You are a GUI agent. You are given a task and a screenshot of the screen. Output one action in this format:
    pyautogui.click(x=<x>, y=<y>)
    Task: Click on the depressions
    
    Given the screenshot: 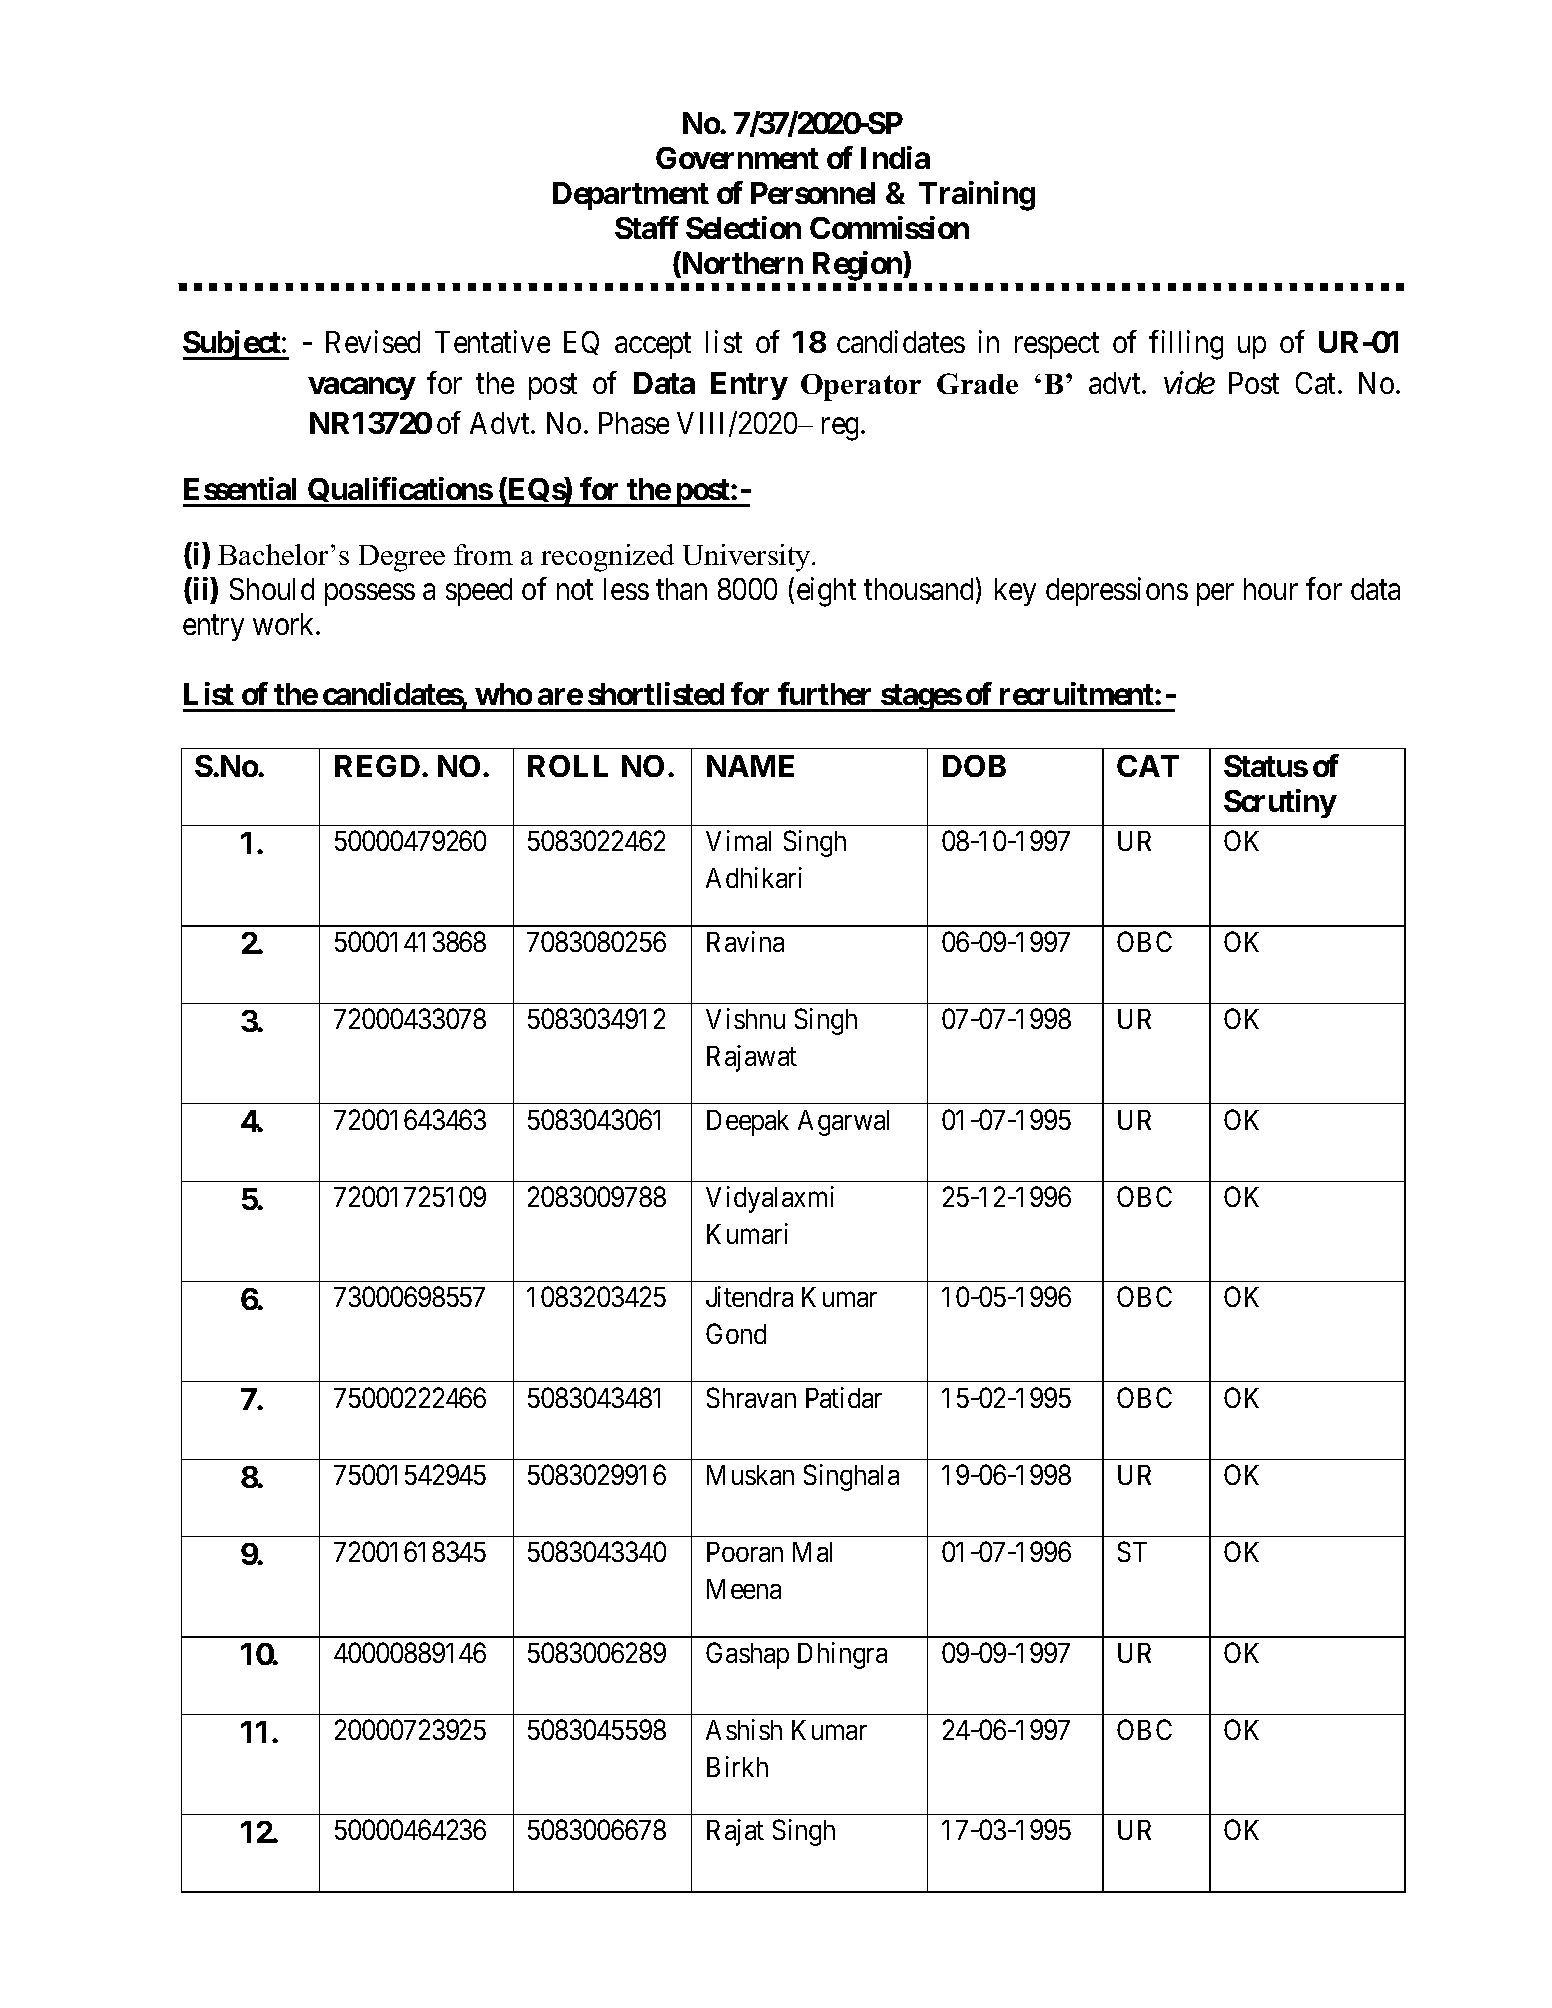 What is the action you would take?
    pyautogui.click(x=1117, y=591)
